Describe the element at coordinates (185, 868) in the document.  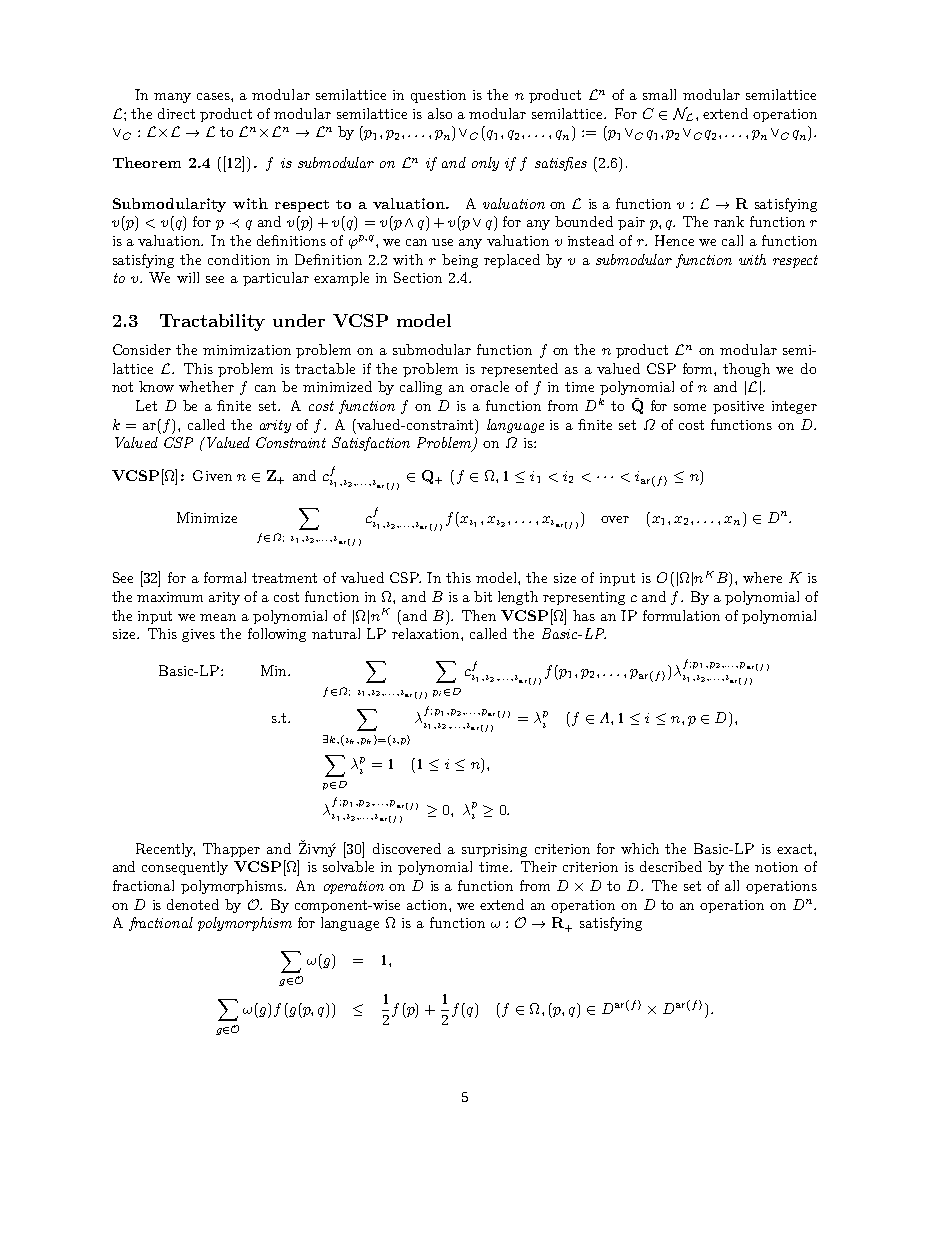
I see `consequently` at that location.
